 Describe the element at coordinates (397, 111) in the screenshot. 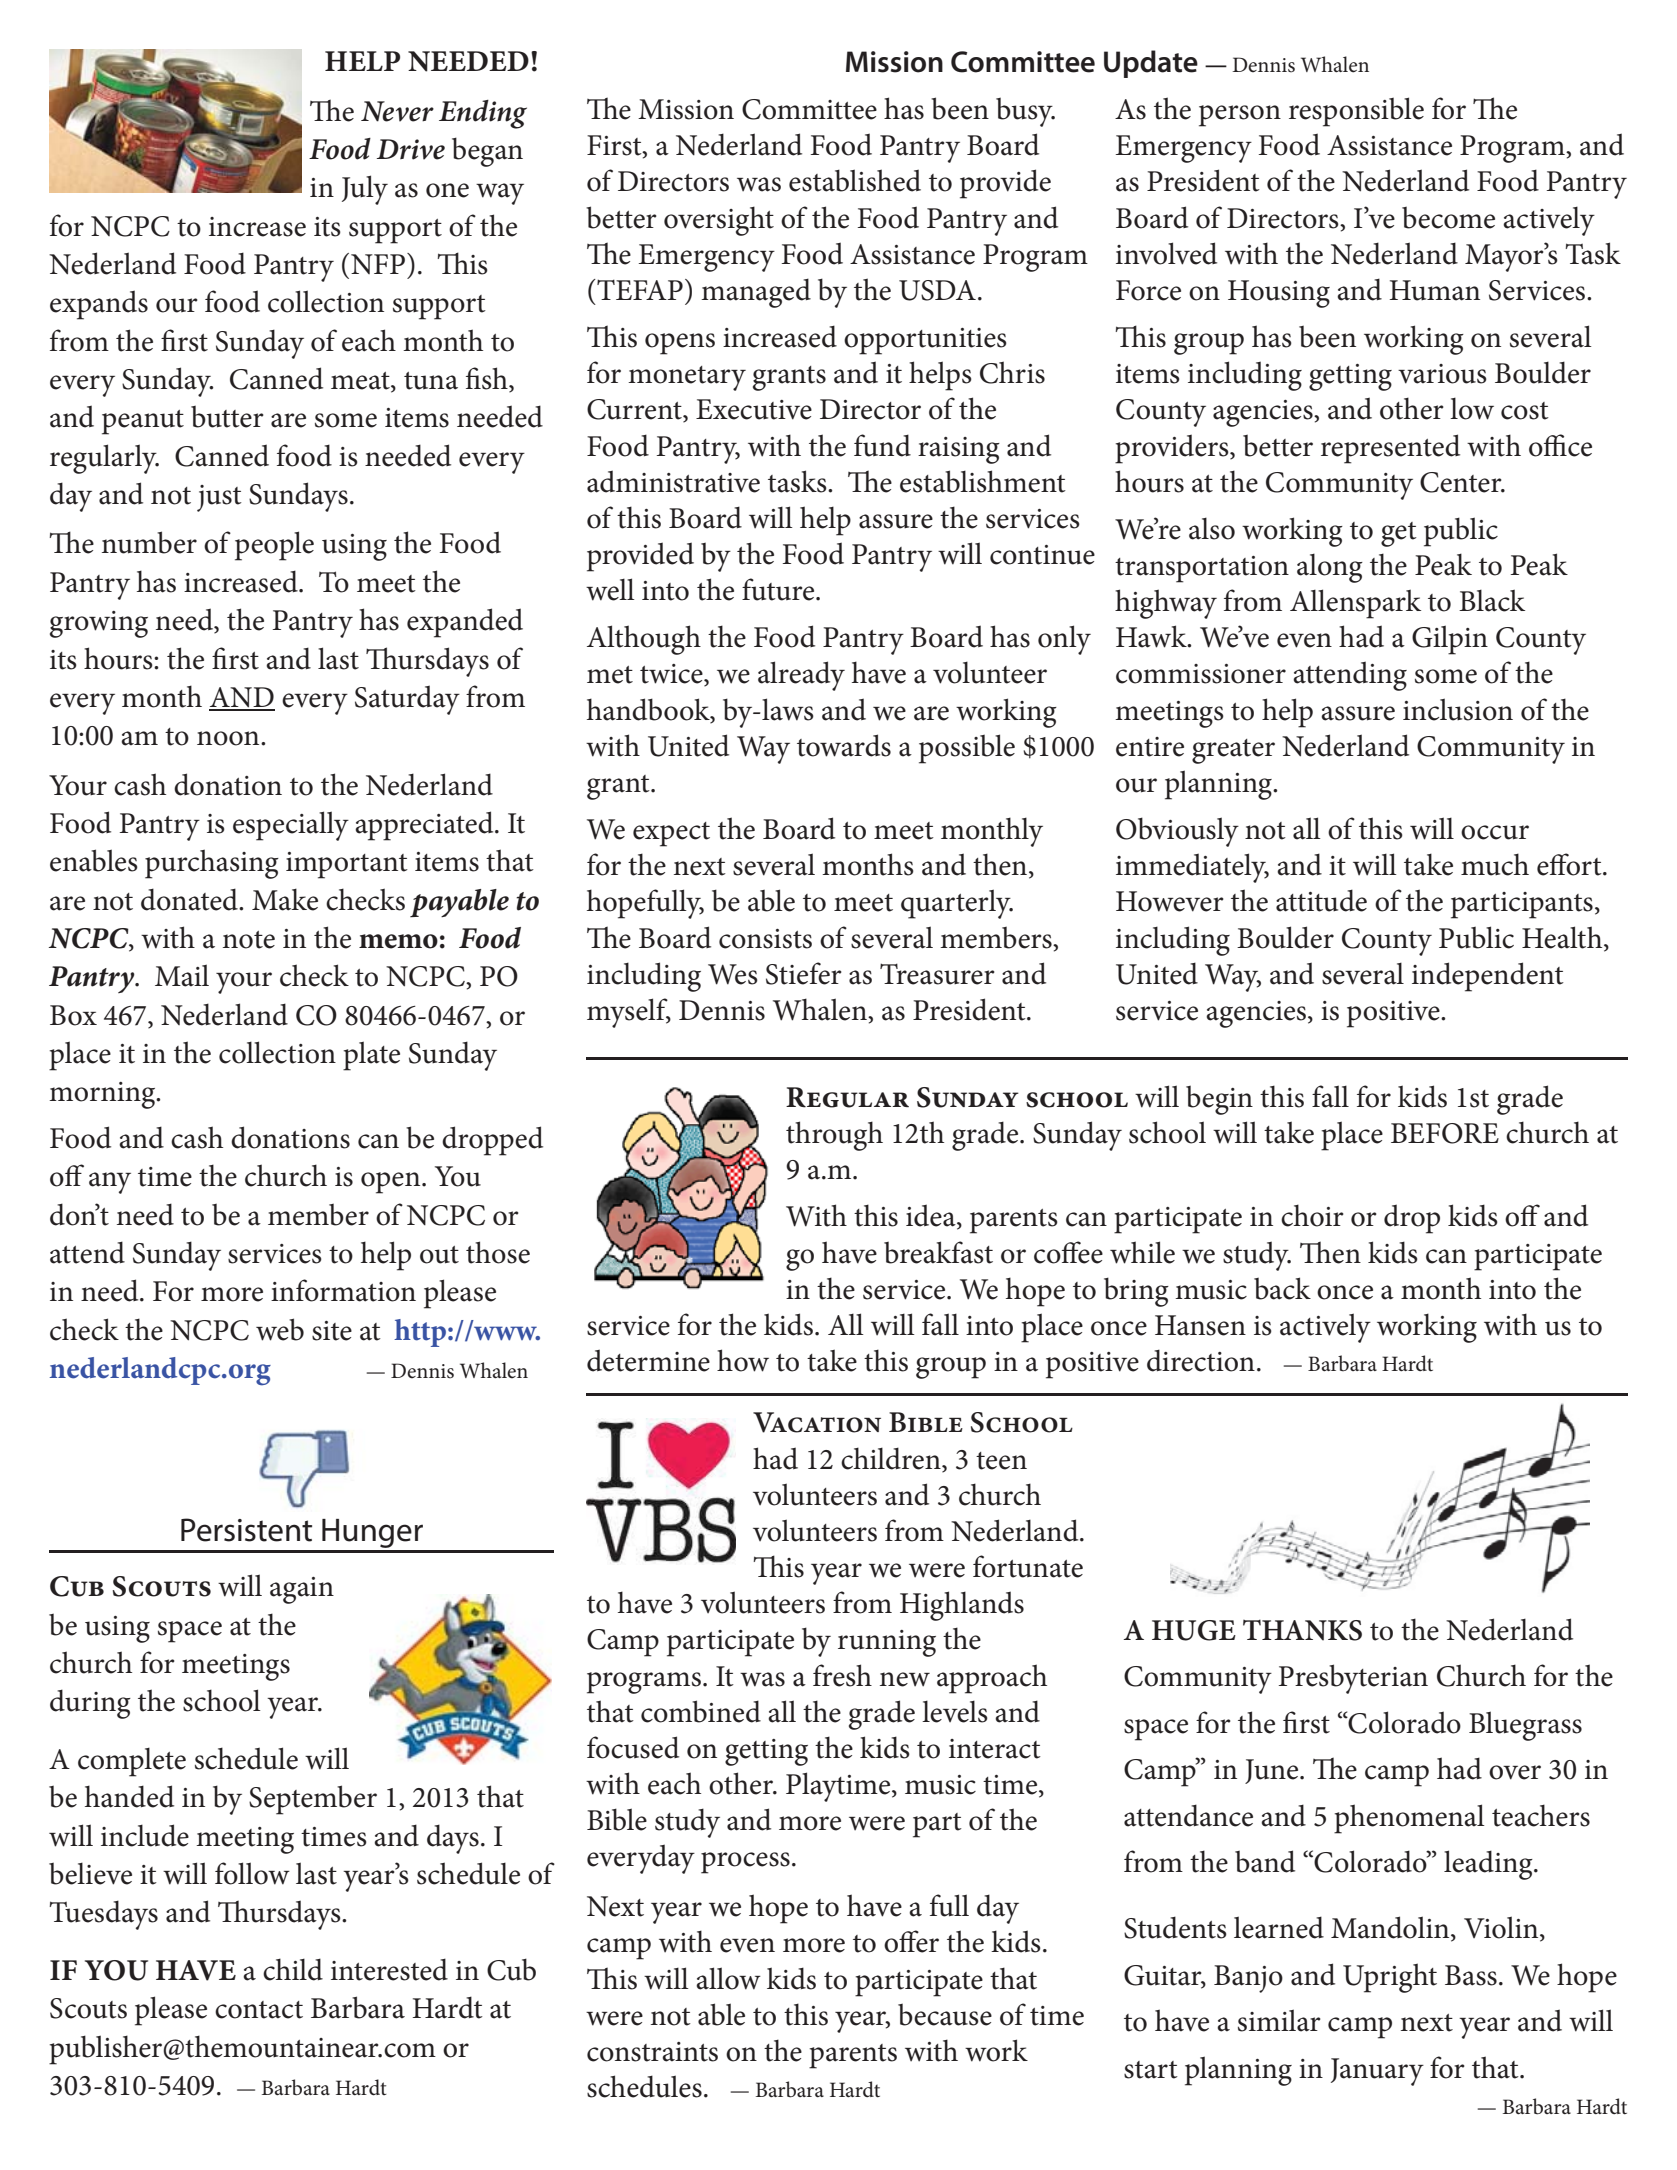

I see `Never` at that location.
